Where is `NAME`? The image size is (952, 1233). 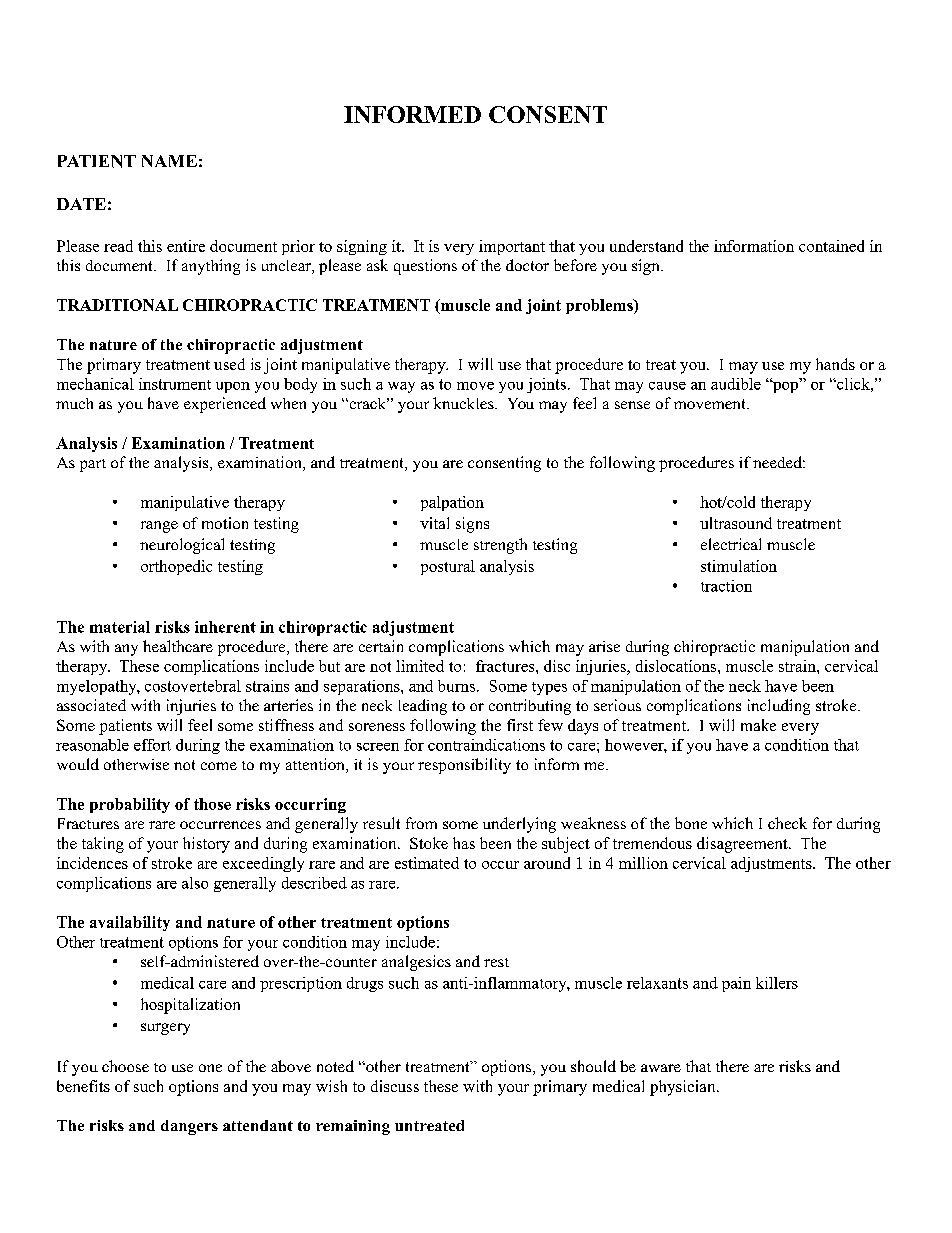
NAME is located at coordinates (169, 161).
